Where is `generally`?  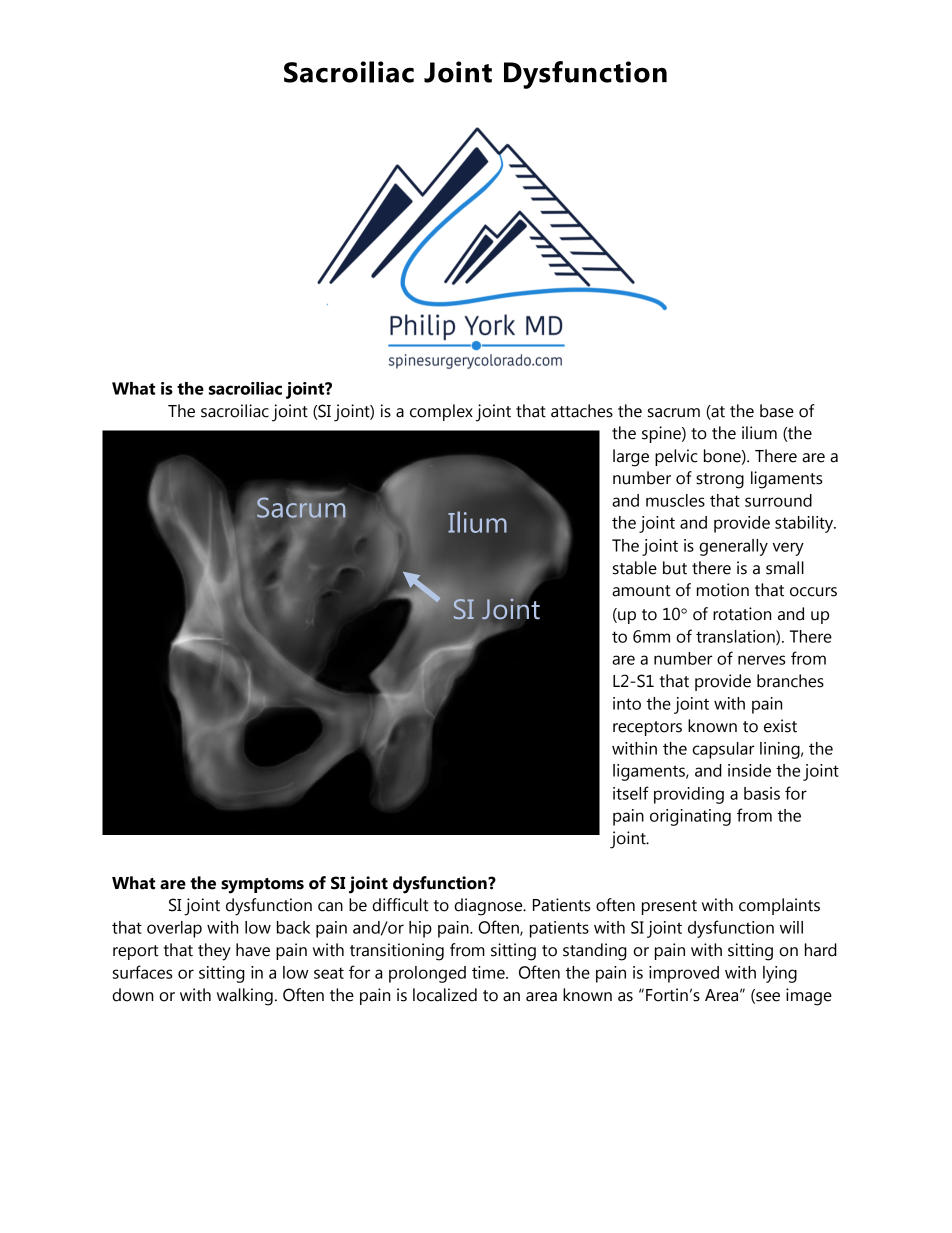
generally is located at coordinates (733, 547).
